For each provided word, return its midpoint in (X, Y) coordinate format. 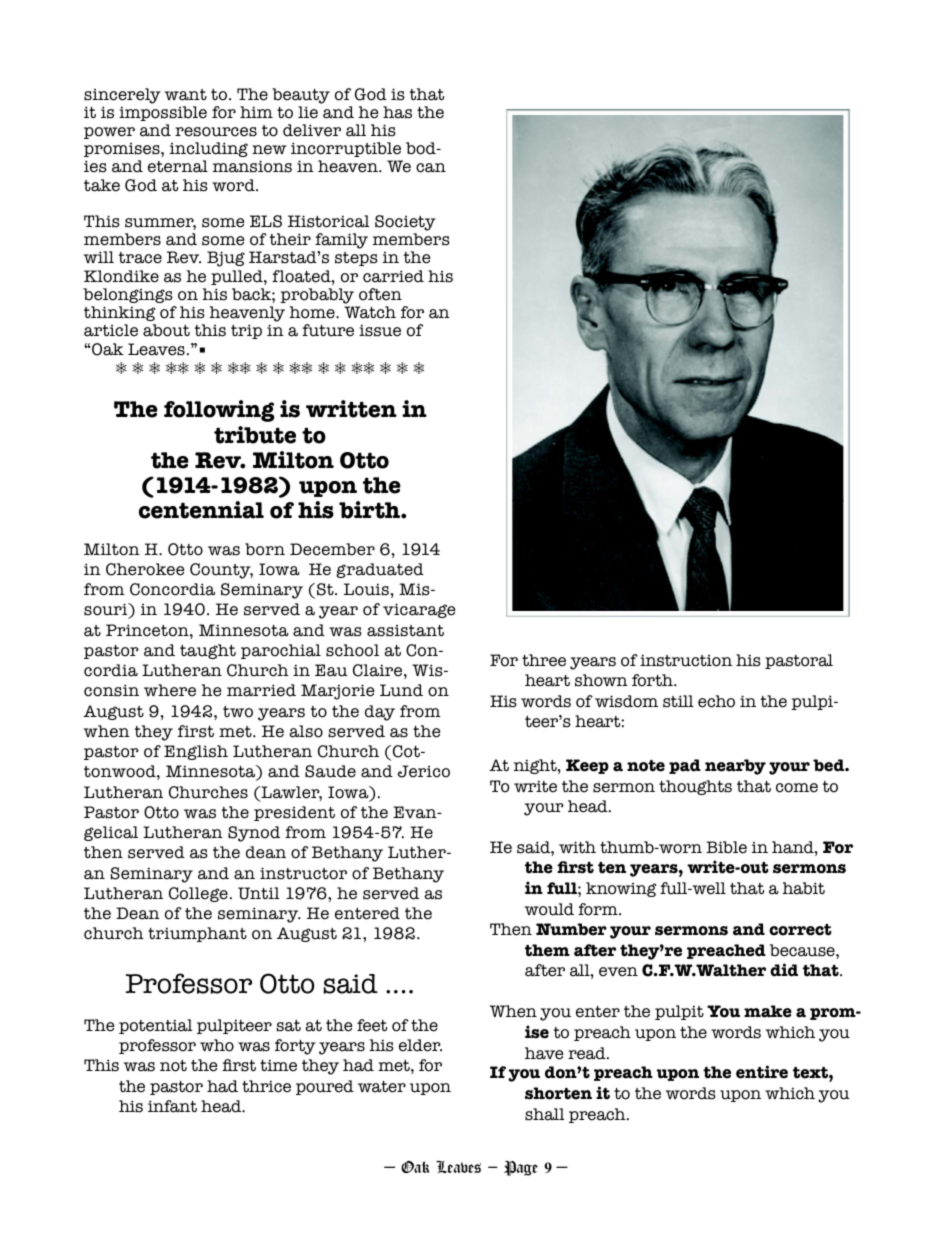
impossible (163, 113)
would (549, 909)
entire (762, 1072)
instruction (686, 660)
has (397, 112)
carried (393, 276)
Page (521, 1168)
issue (380, 330)
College (198, 894)
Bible (726, 847)
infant (172, 1106)
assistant (405, 631)
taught (208, 651)
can (431, 168)
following (219, 411)
